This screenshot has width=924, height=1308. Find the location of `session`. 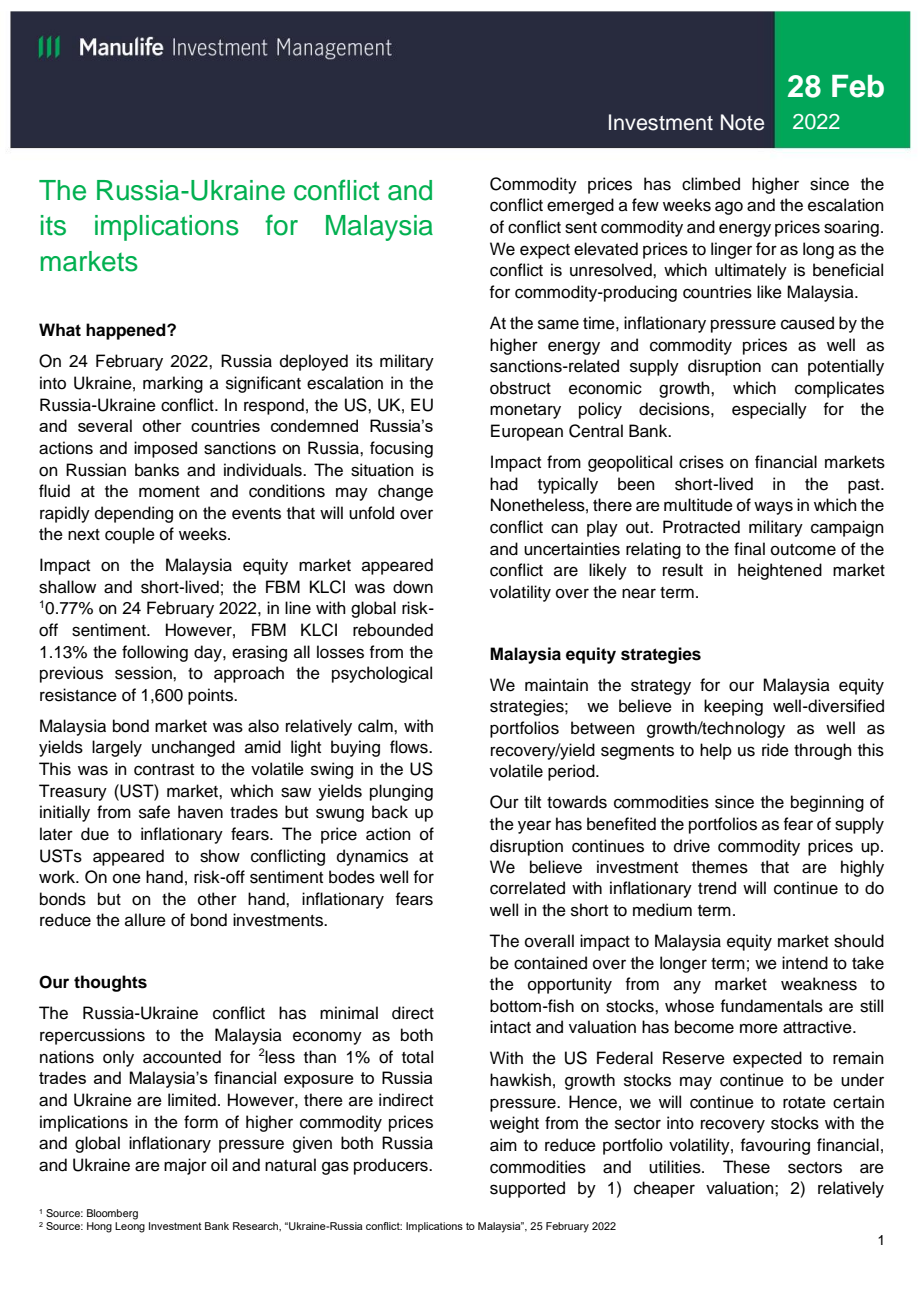

session is located at coordinates (144, 673).
